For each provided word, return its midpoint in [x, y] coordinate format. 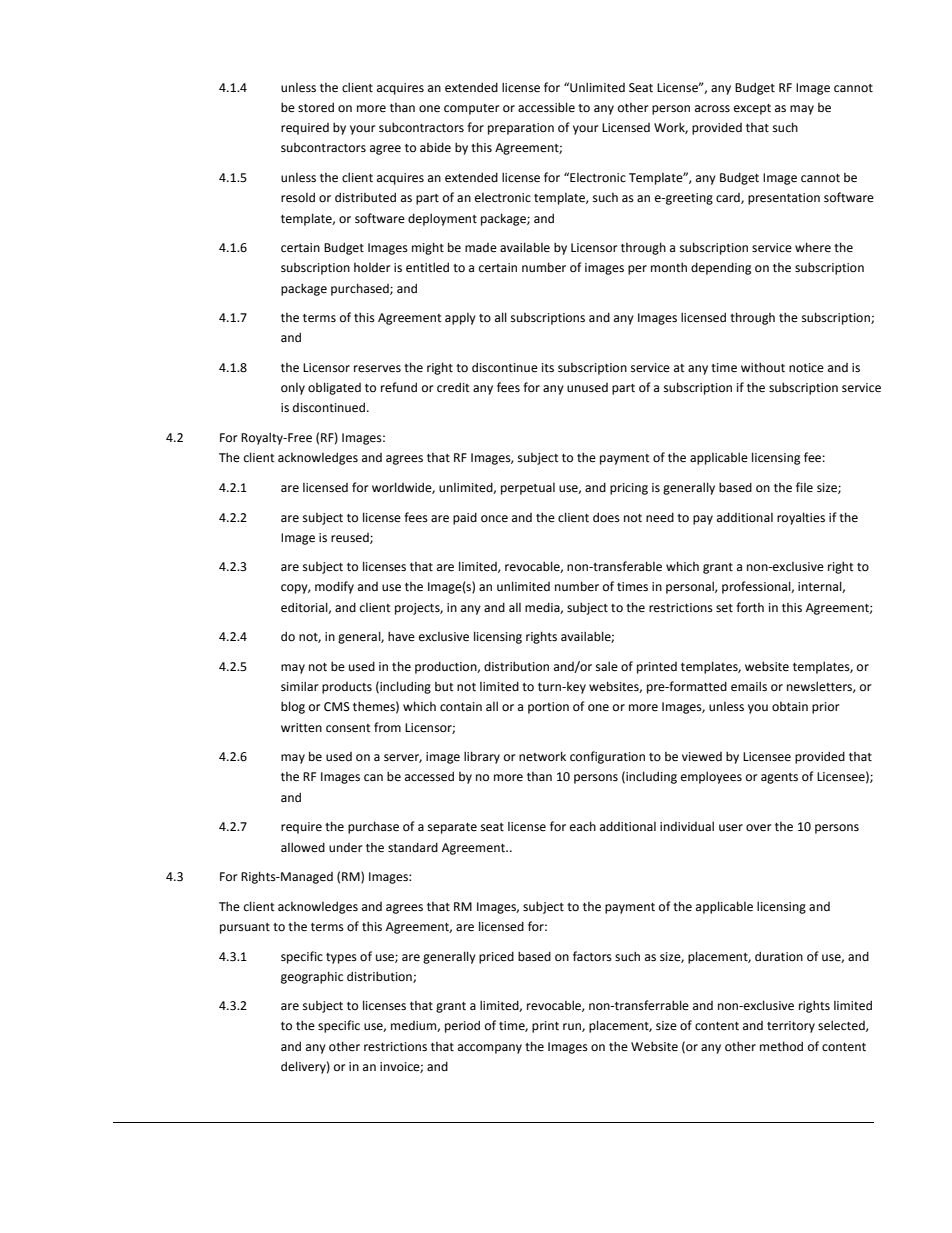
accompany [490, 1049]
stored [316, 107]
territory [791, 1027]
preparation [521, 129]
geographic [312, 977]
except [752, 109]
